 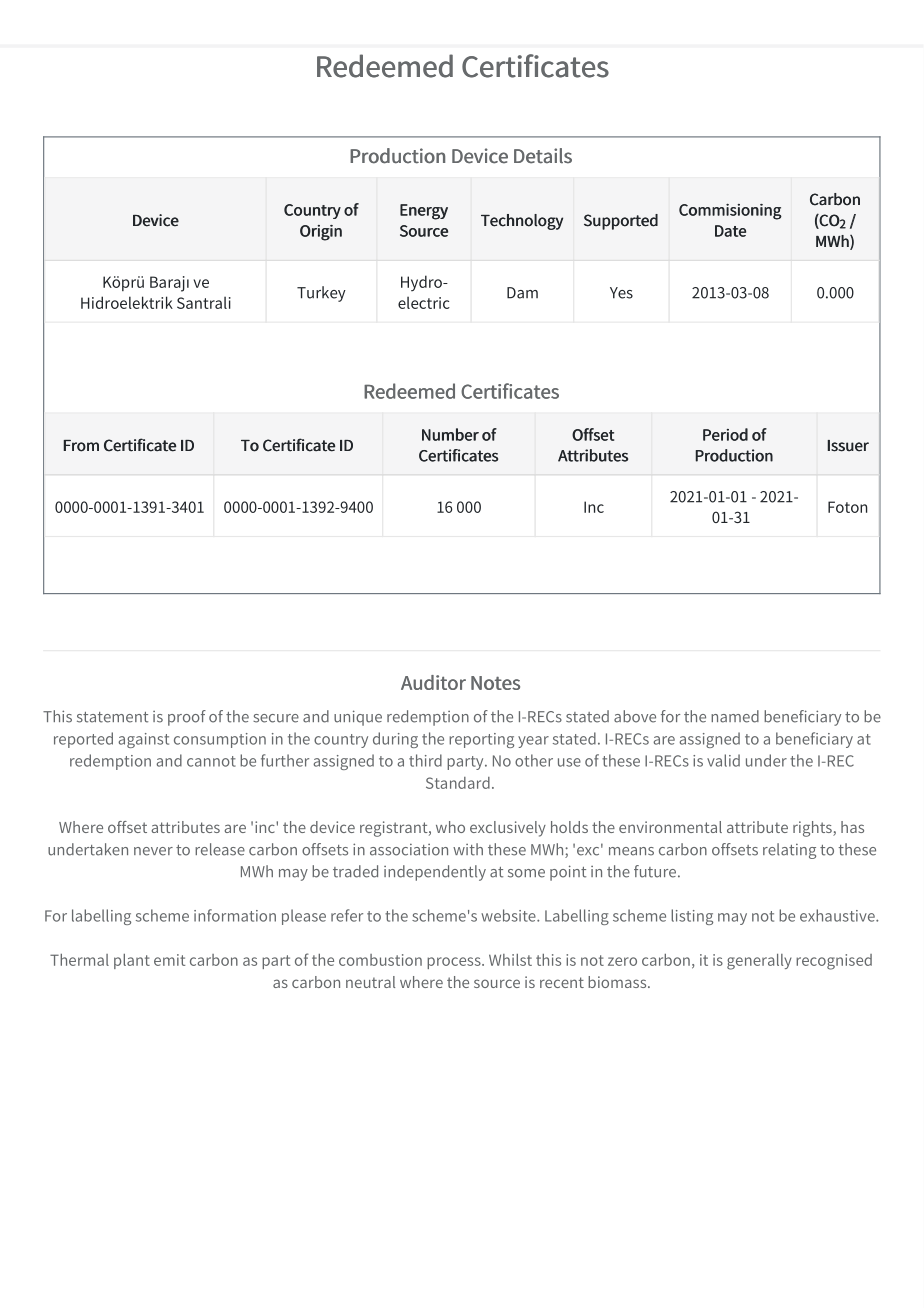 What do you see at coordinates (725, 434) in the screenshot?
I see `Period` at bounding box center [725, 434].
